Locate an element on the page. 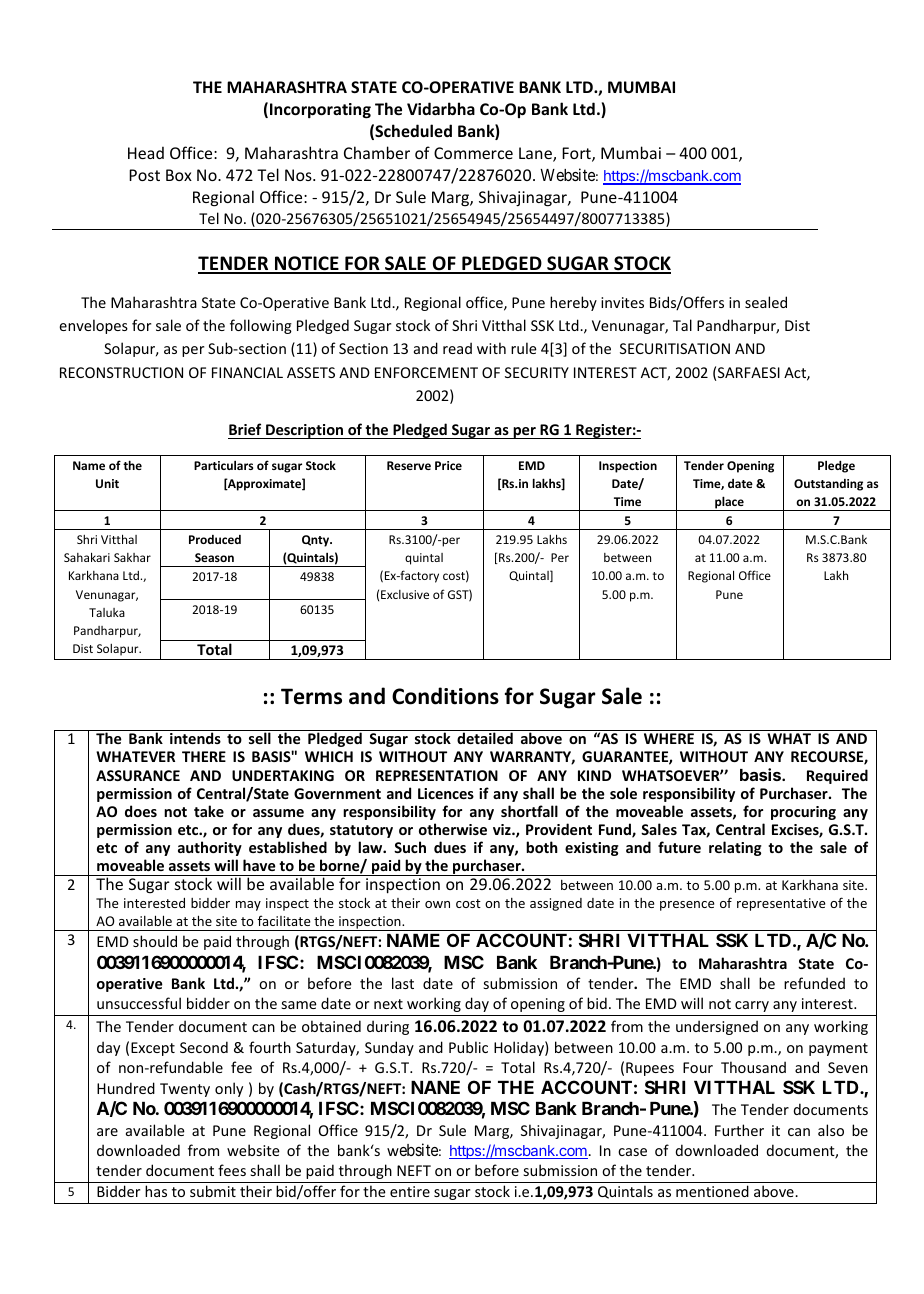  entire is located at coordinates (410, 1191).
